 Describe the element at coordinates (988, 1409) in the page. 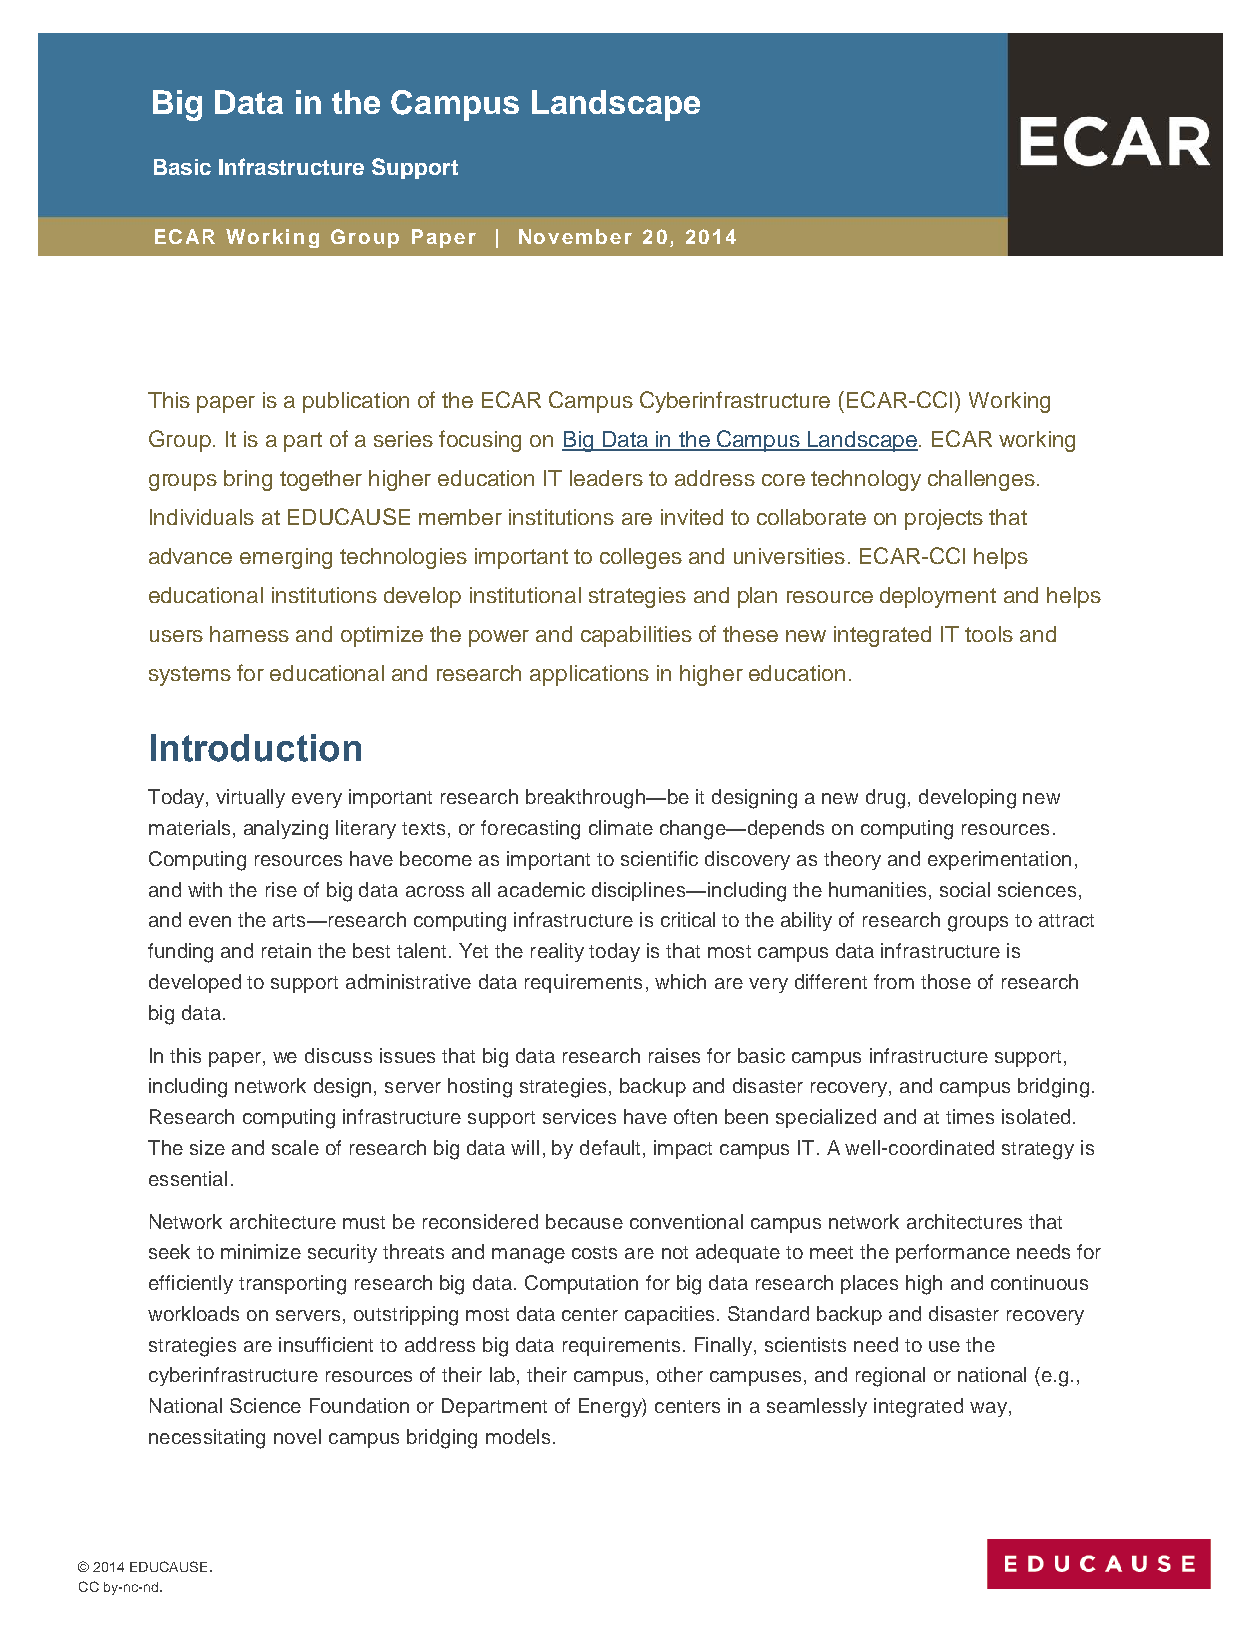

I see `way` at that location.
